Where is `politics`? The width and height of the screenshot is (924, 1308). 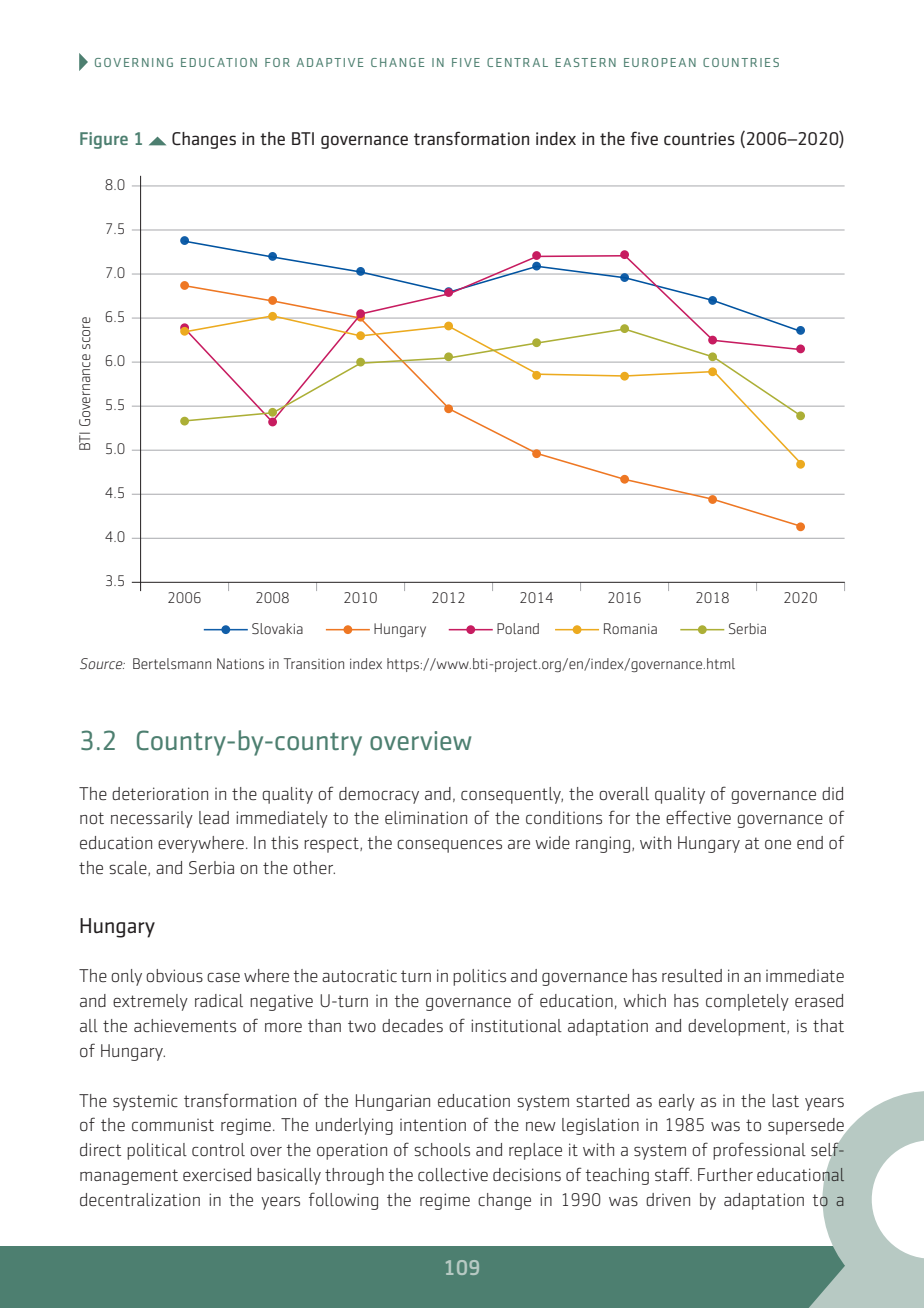 politics is located at coordinates (479, 977).
